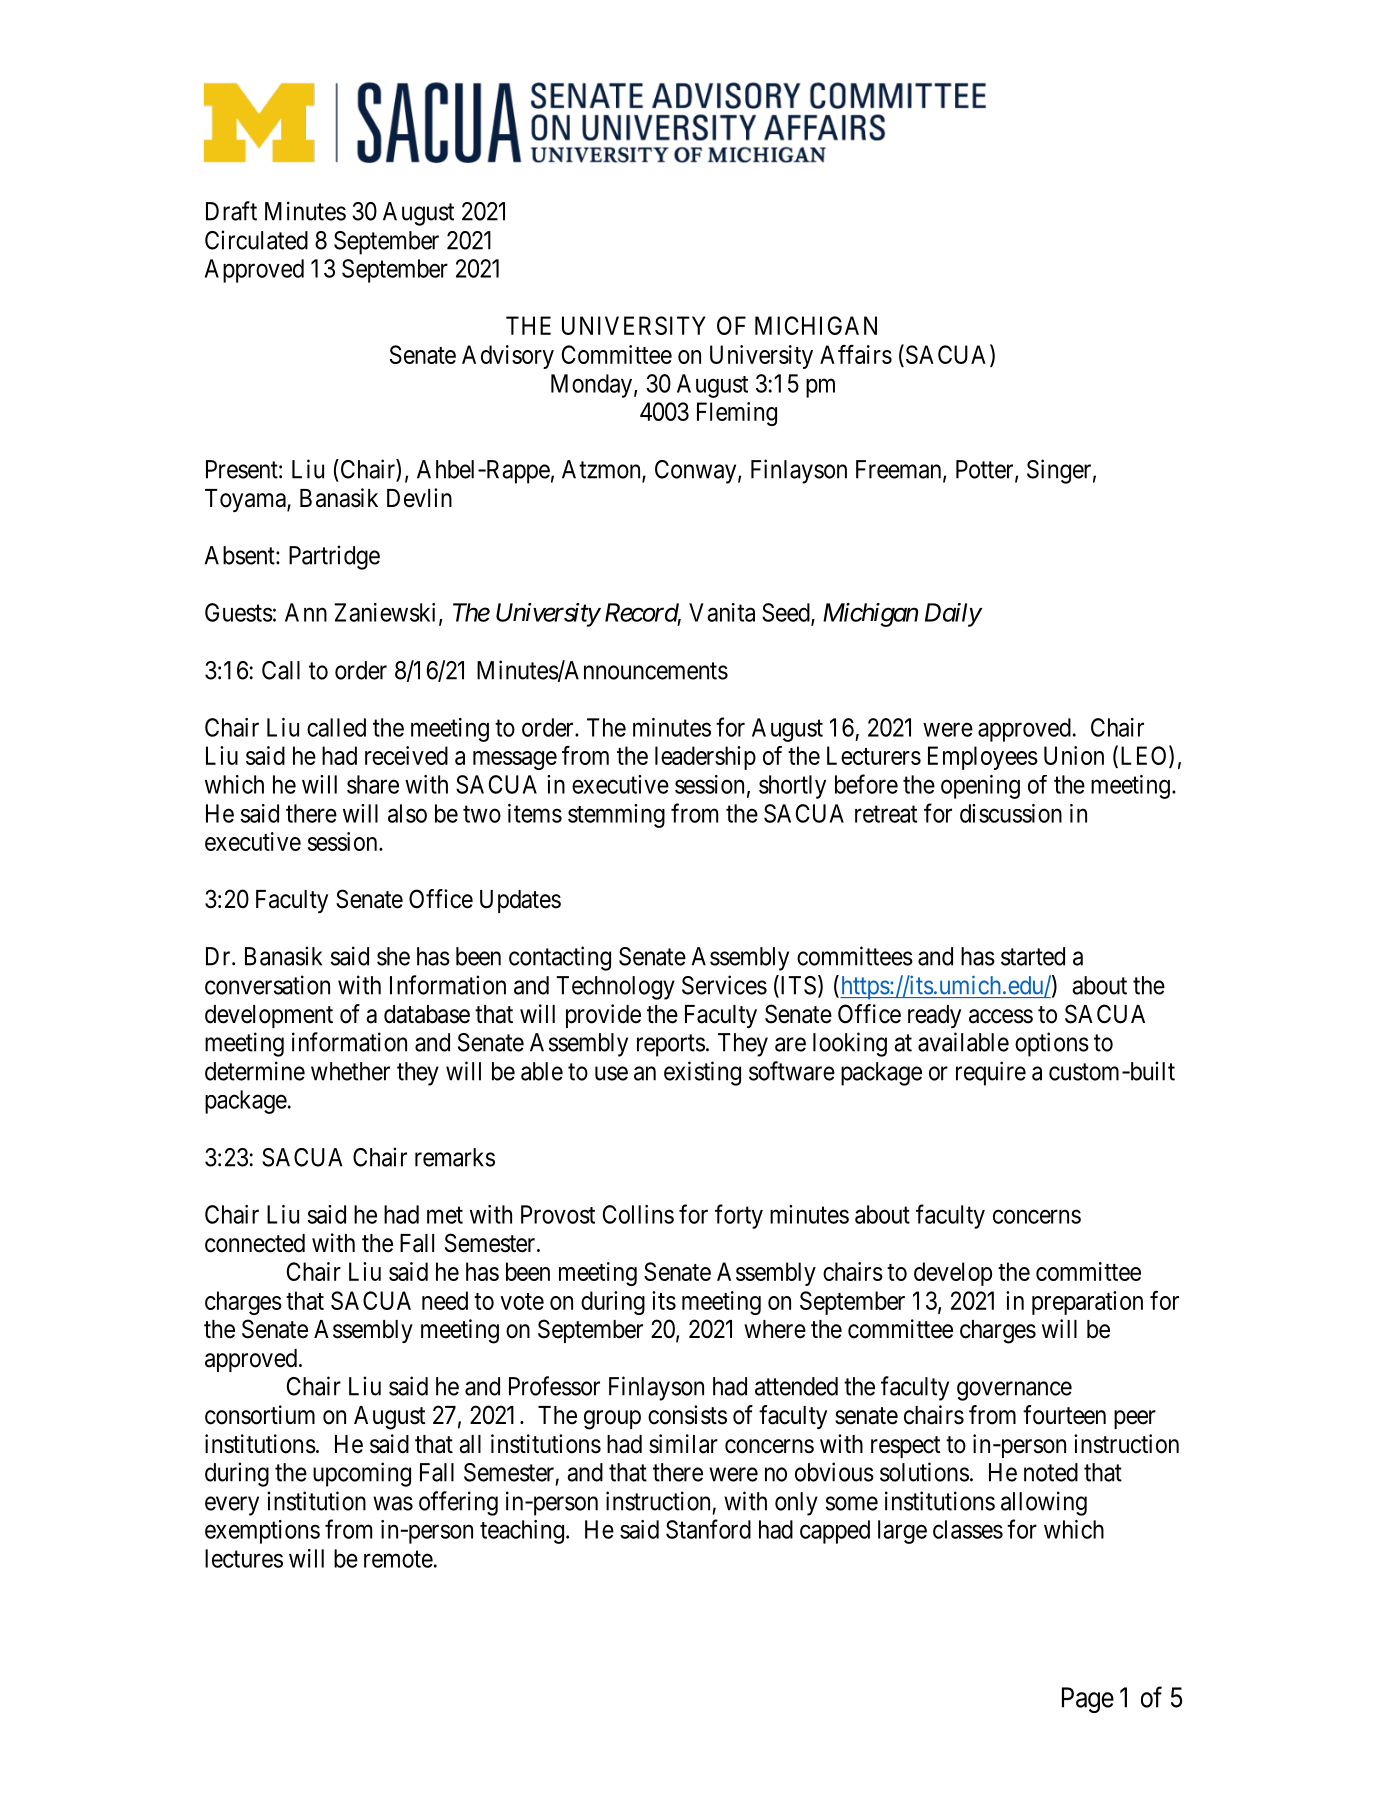 The width and height of the screenshot is (1386, 1794). What do you see at coordinates (616, 816) in the screenshot?
I see `stemming` at bounding box center [616, 816].
